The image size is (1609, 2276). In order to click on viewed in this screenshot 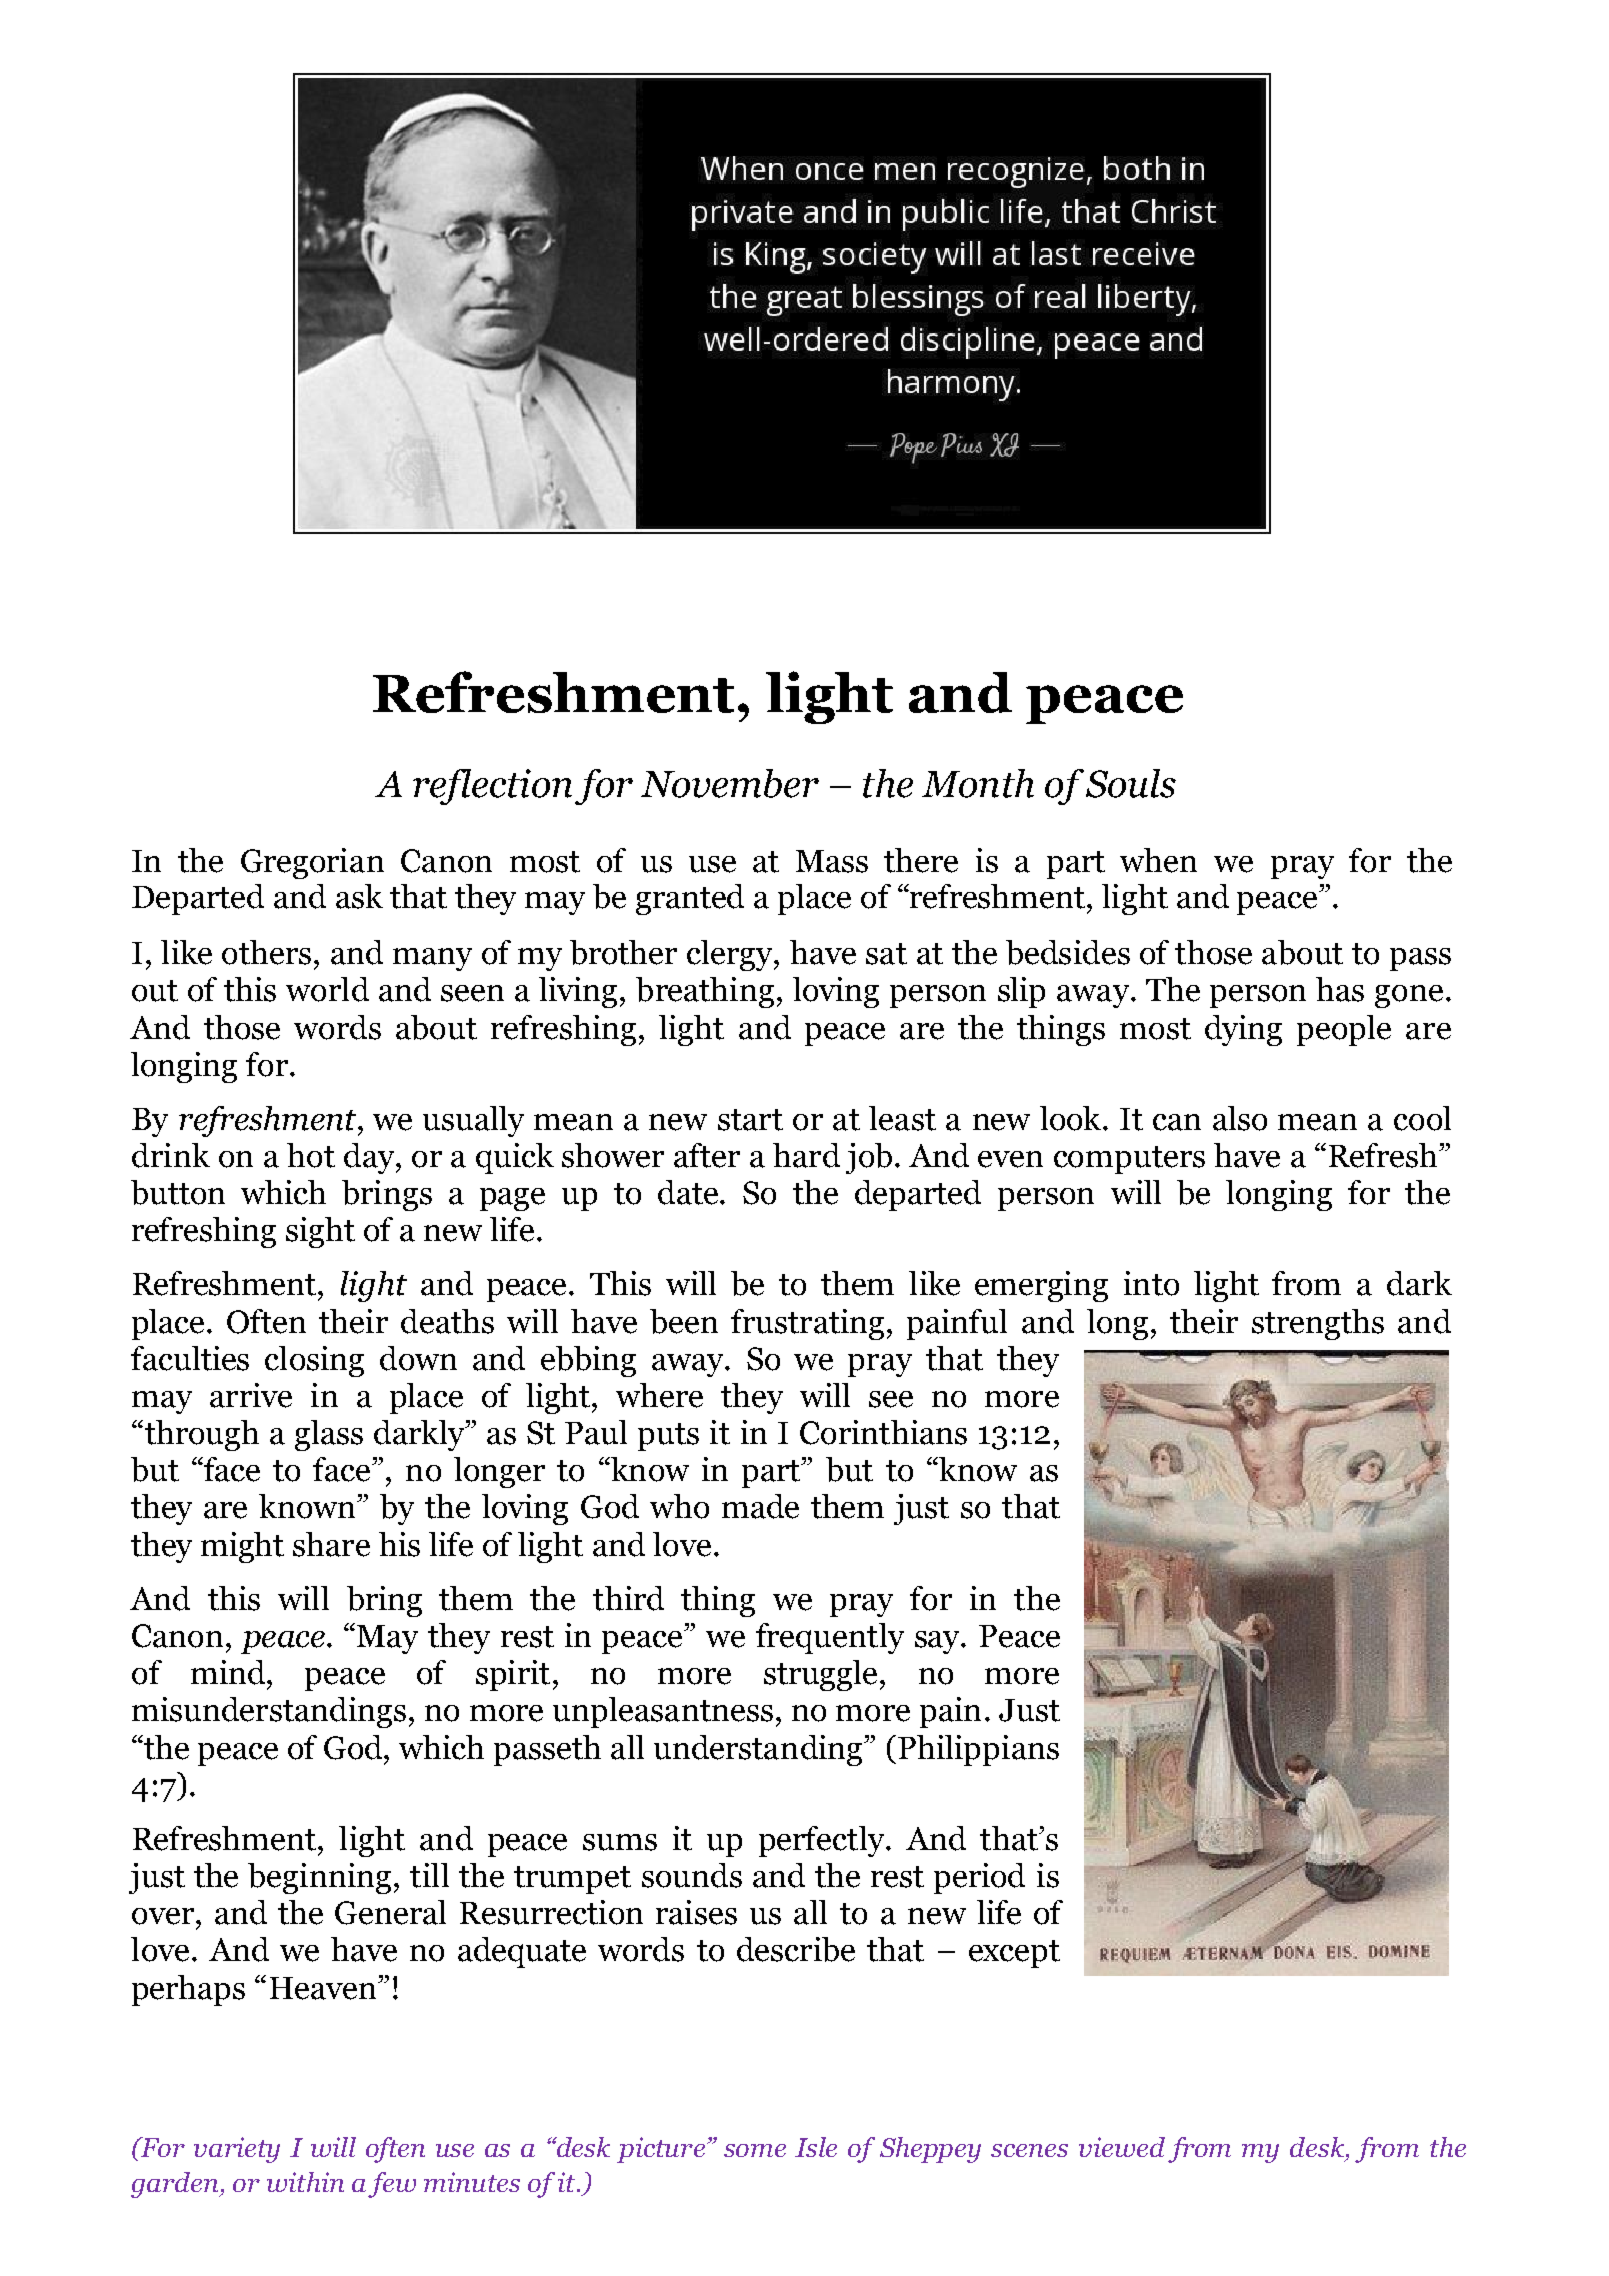, I will do `click(1122, 2147)`.
